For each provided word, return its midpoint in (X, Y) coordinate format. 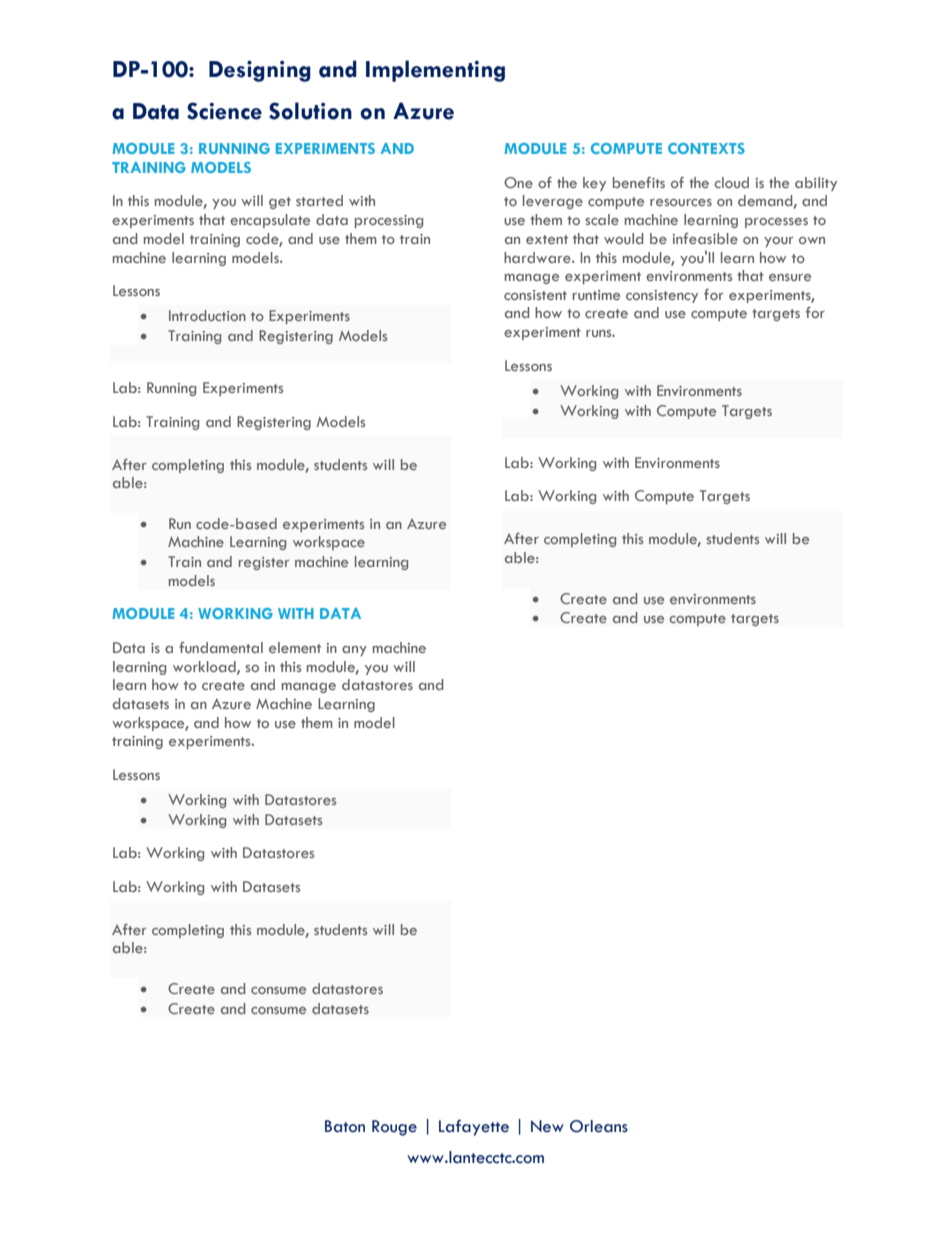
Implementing (435, 71)
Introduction (207, 315)
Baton (345, 1126)
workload (205, 667)
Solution (310, 111)
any (354, 651)
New (547, 1126)
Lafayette (474, 1127)
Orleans (599, 1126)
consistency (662, 296)
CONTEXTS (706, 148)
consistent (535, 295)
